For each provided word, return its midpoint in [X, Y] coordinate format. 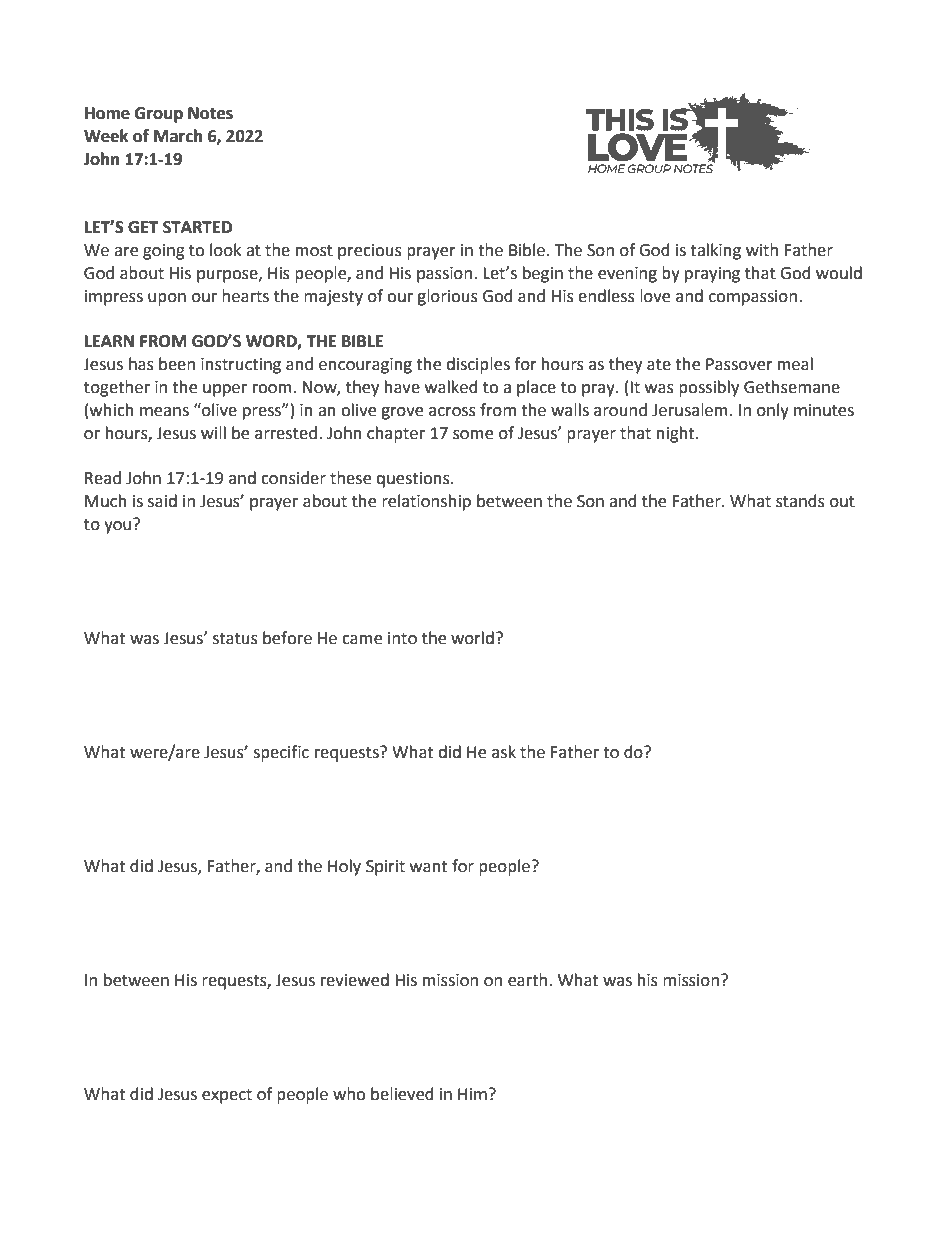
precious [370, 252]
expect [227, 1096]
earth [527, 980]
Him [472, 1094]
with [762, 250]
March [178, 136]
